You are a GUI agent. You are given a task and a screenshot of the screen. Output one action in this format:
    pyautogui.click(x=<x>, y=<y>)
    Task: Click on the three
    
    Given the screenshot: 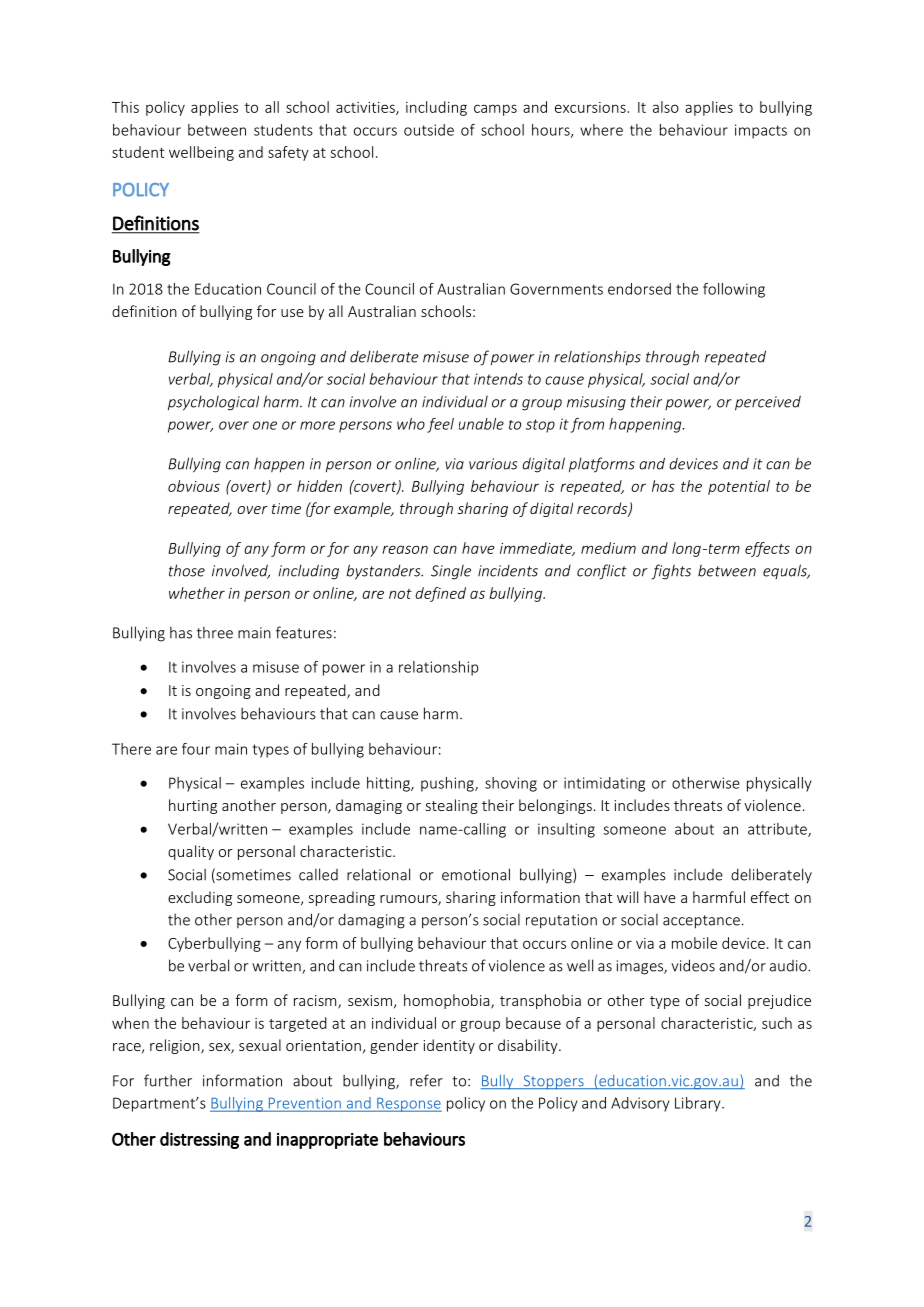 What is the action you would take?
    pyautogui.click(x=215, y=632)
